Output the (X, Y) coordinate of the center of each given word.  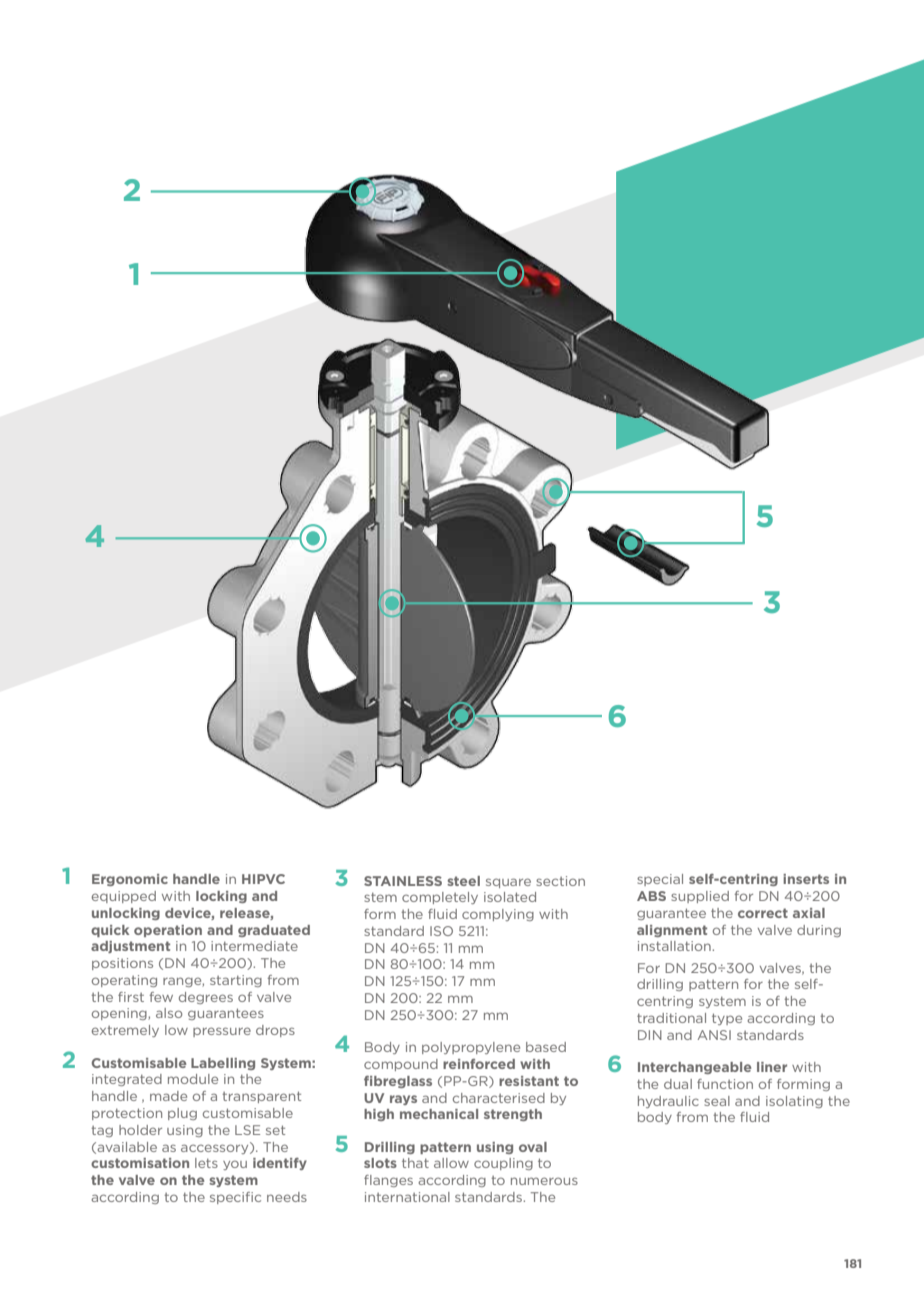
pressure (222, 1032)
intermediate (254, 946)
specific (235, 1198)
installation (675, 946)
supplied (700, 897)
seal (717, 1101)
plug (182, 1114)
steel (463, 881)
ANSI (714, 1035)
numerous (544, 1181)
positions (122, 964)
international (407, 1197)
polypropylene (471, 1048)
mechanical (439, 1114)
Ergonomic (130, 880)
